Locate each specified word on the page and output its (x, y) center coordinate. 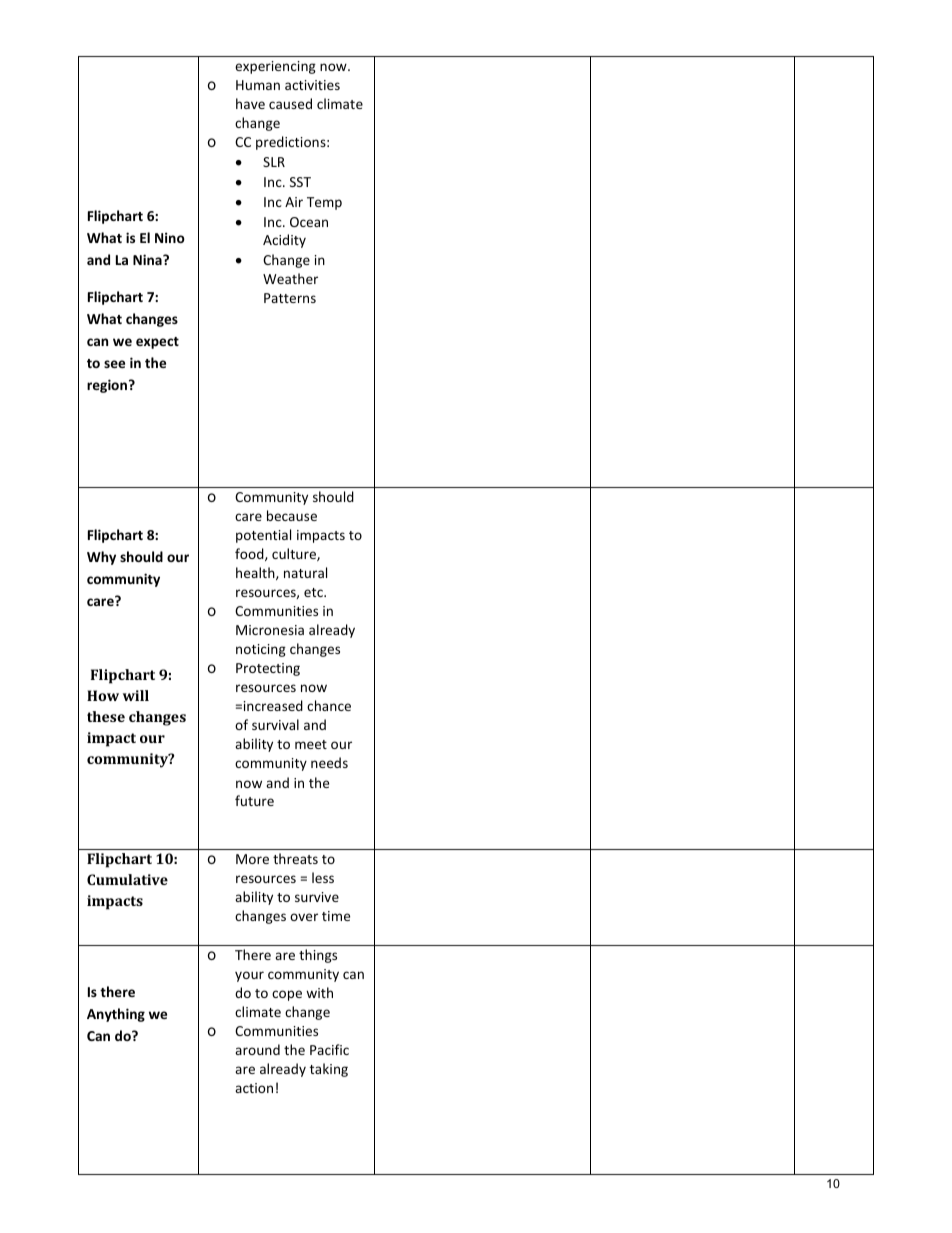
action (254, 1088)
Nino (170, 237)
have (250, 103)
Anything (116, 1015)
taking (329, 1070)
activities (312, 85)
